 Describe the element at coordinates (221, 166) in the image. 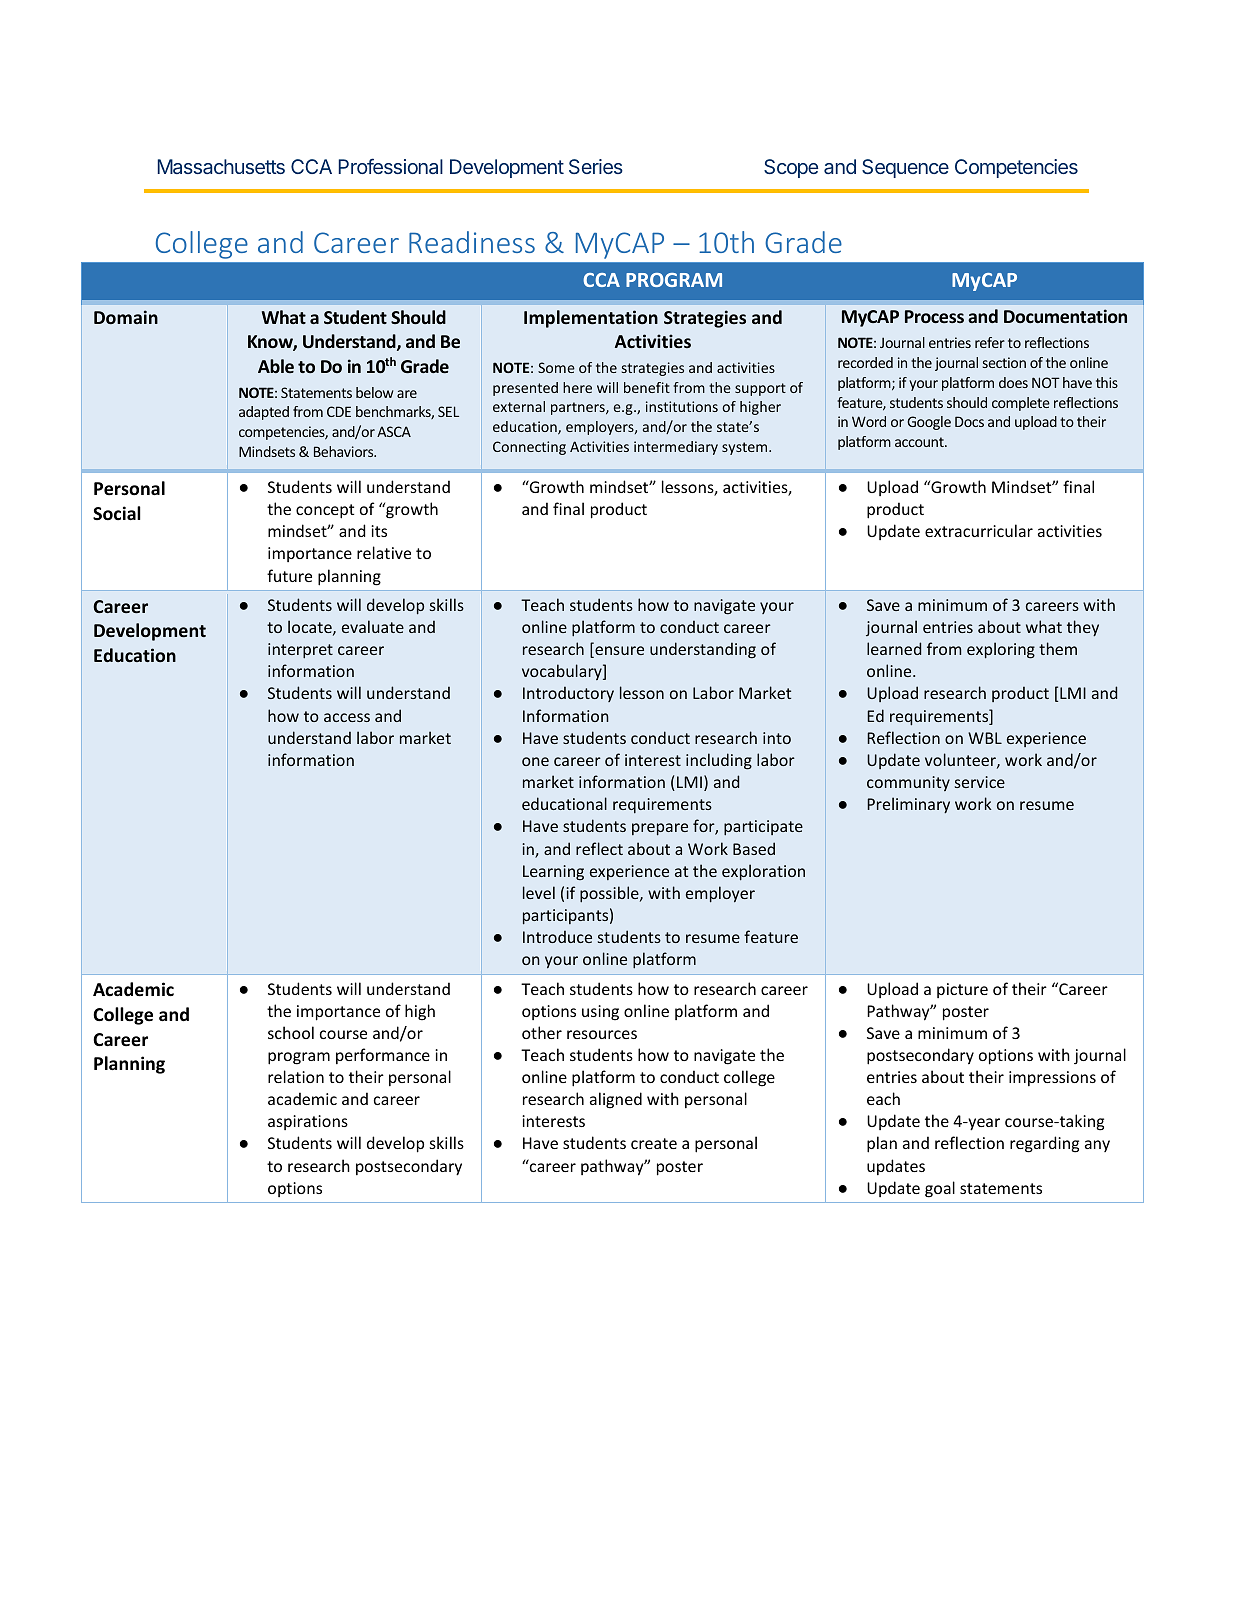

I see `Massachusetts` at that location.
